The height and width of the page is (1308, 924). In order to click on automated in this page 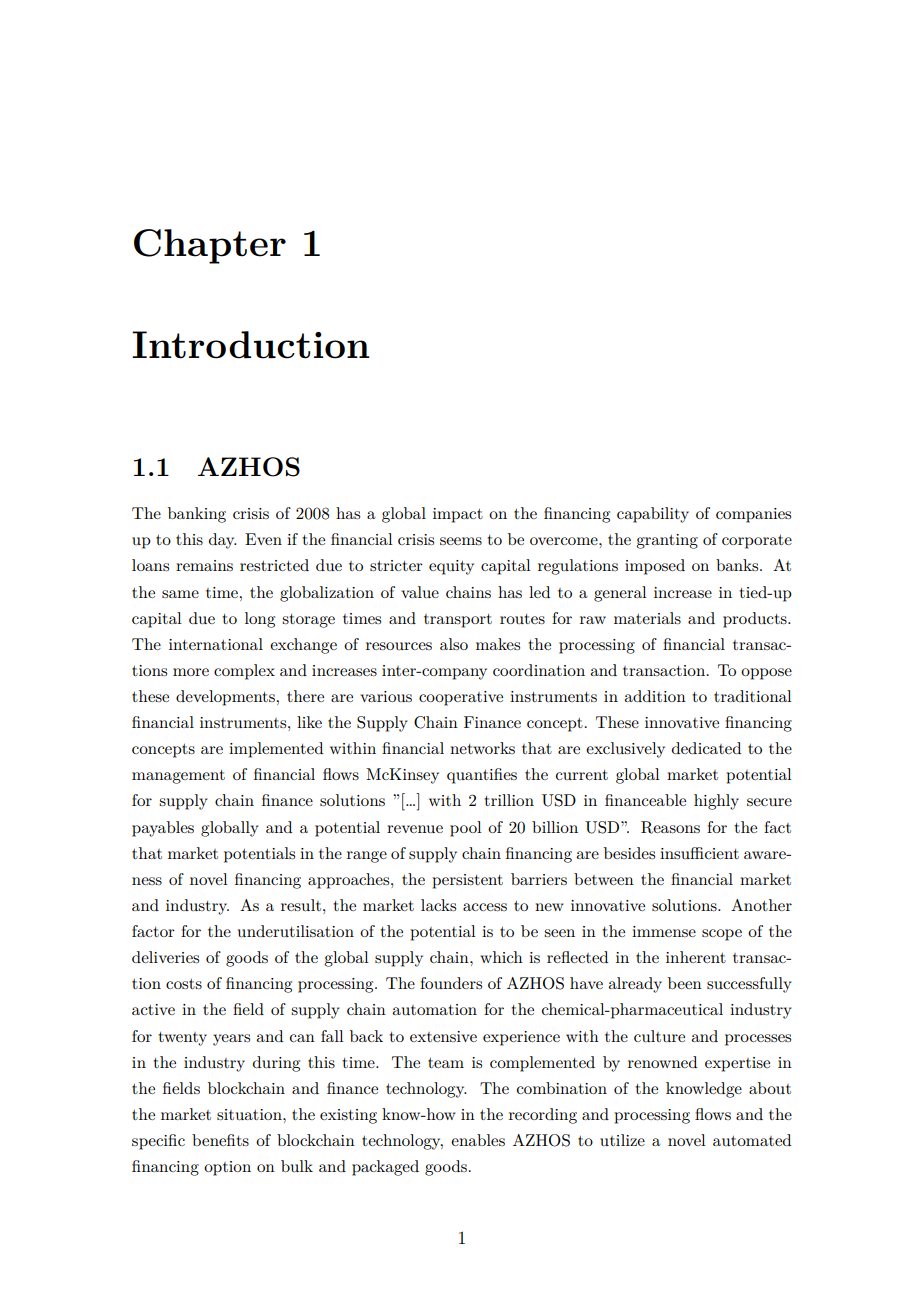, I will do `click(752, 1140)`.
